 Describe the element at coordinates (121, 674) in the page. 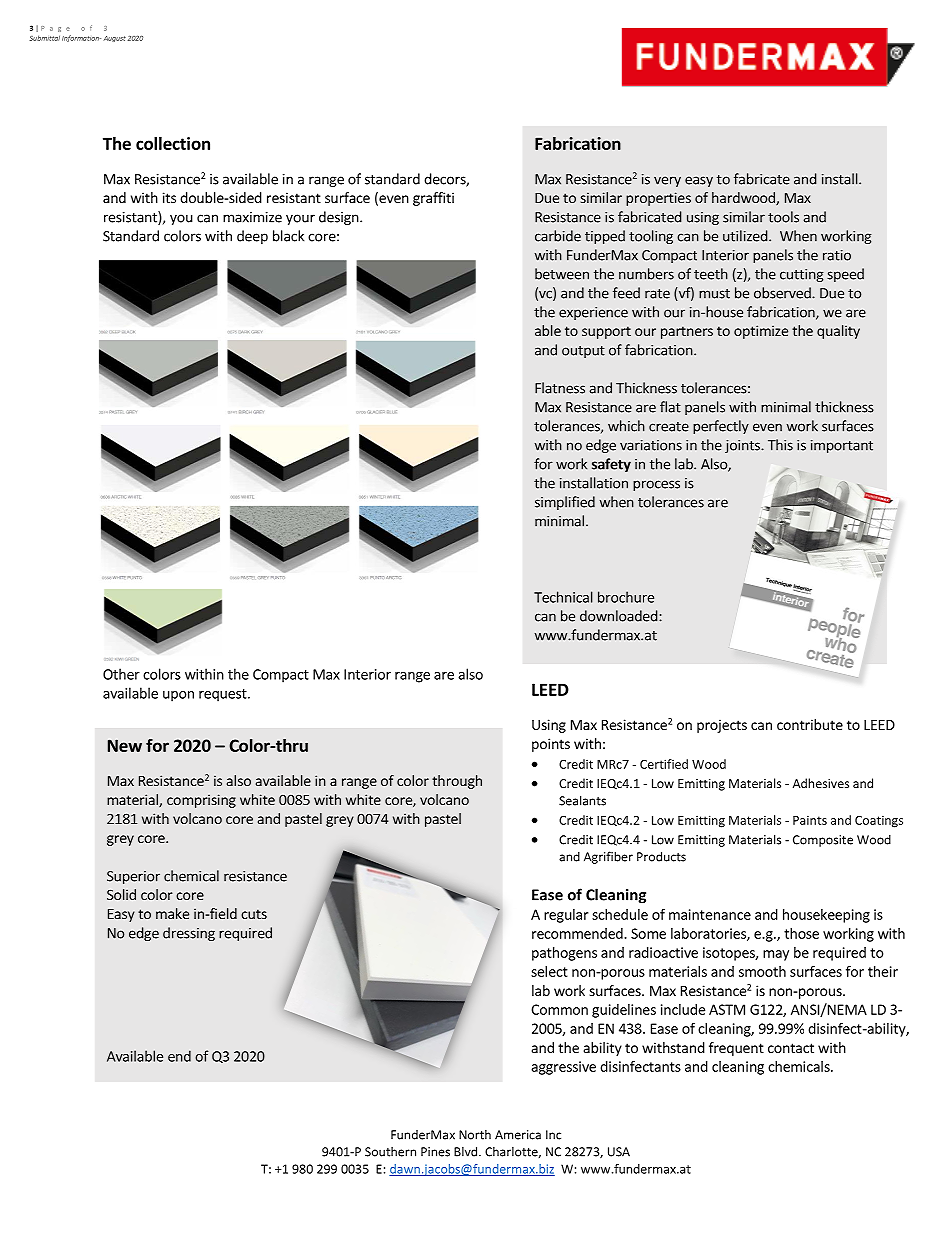

I see `Other` at that location.
